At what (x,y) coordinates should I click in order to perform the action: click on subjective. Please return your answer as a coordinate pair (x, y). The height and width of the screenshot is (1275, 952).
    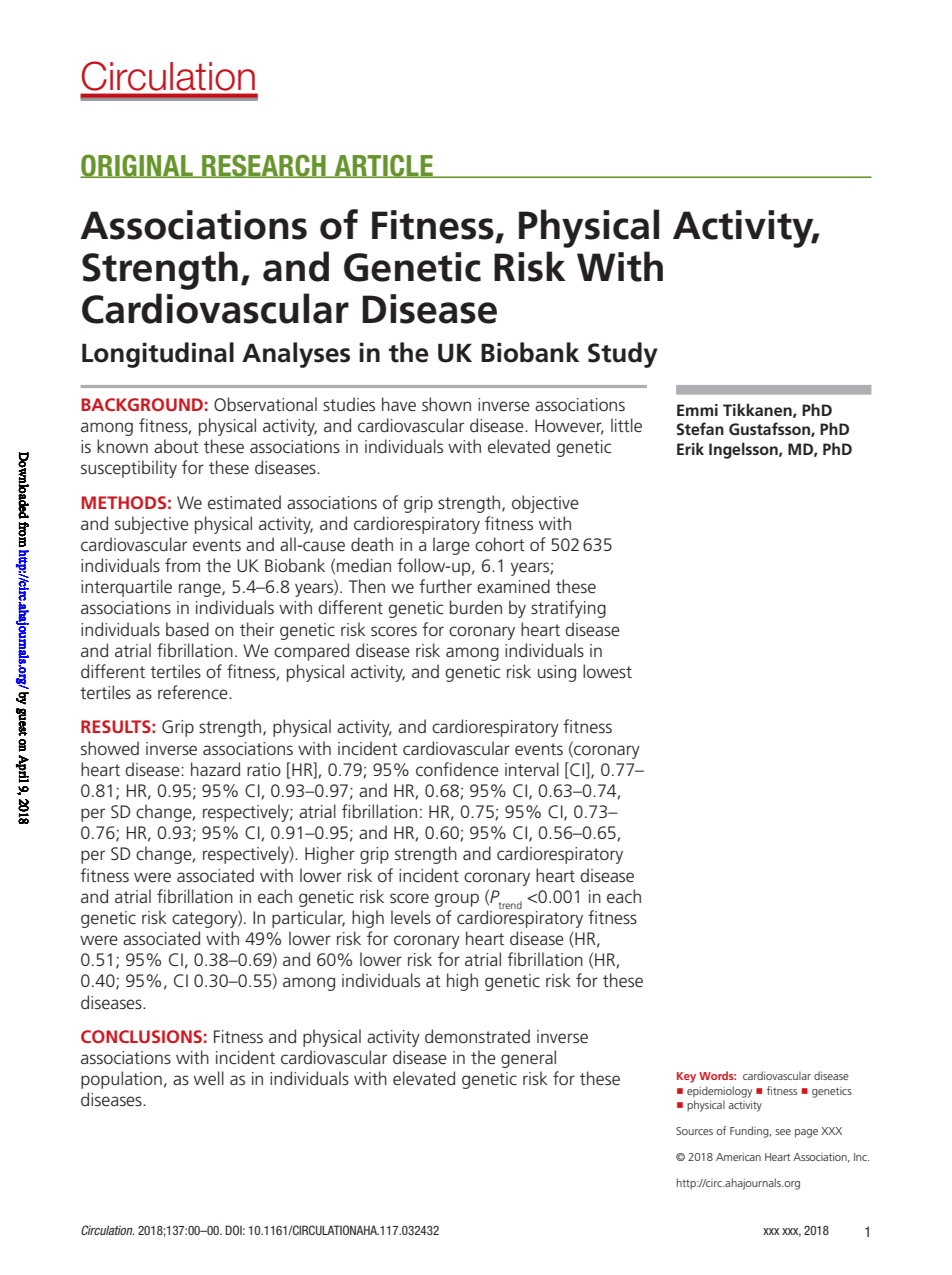
    Looking at the image, I should click on (152, 525).
